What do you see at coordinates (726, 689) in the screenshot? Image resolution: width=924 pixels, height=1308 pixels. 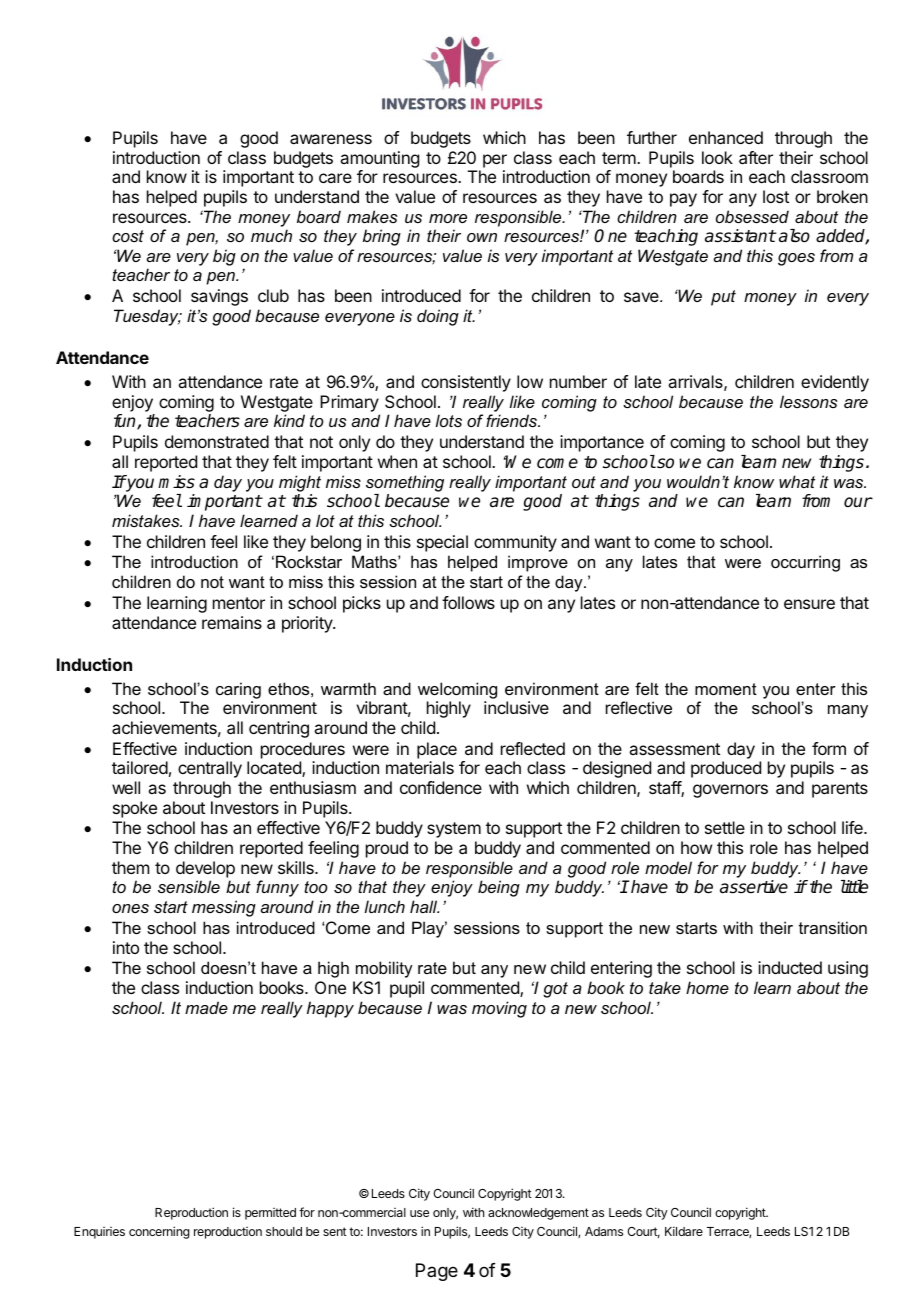 I see `moment` at bounding box center [726, 689].
